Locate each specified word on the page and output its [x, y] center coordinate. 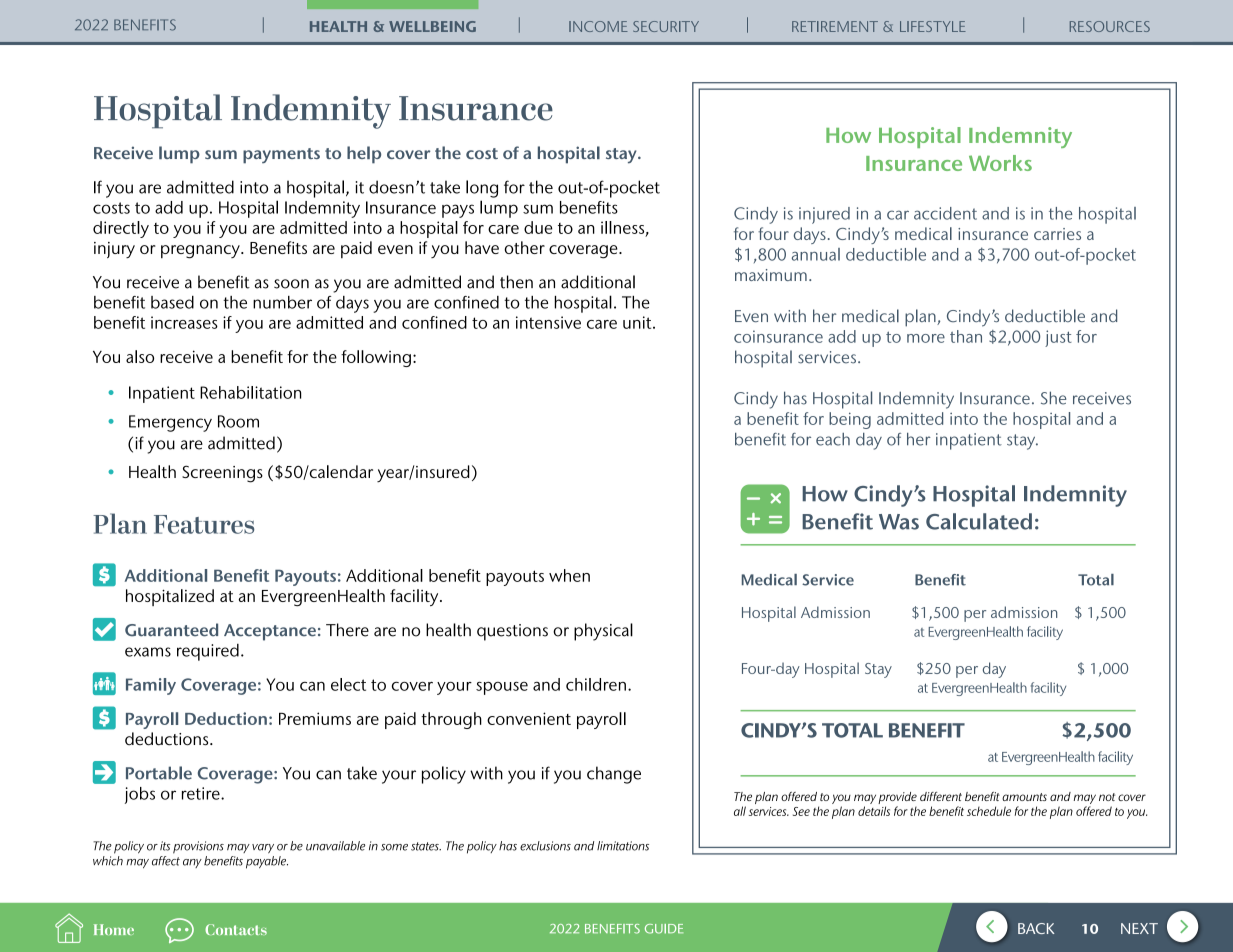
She [1053, 398]
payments [281, 156]
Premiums [315, 718]
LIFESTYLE [933, 26]
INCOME [598, 26]
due [538, 227]
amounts [1024, 797]
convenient [529, 718]
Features [204, 524]
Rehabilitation [250, 392]
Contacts [236, 929]
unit [638, 322]
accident [945, 213]
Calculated [979, 521]
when [569, 575]
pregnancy [201, 252]
